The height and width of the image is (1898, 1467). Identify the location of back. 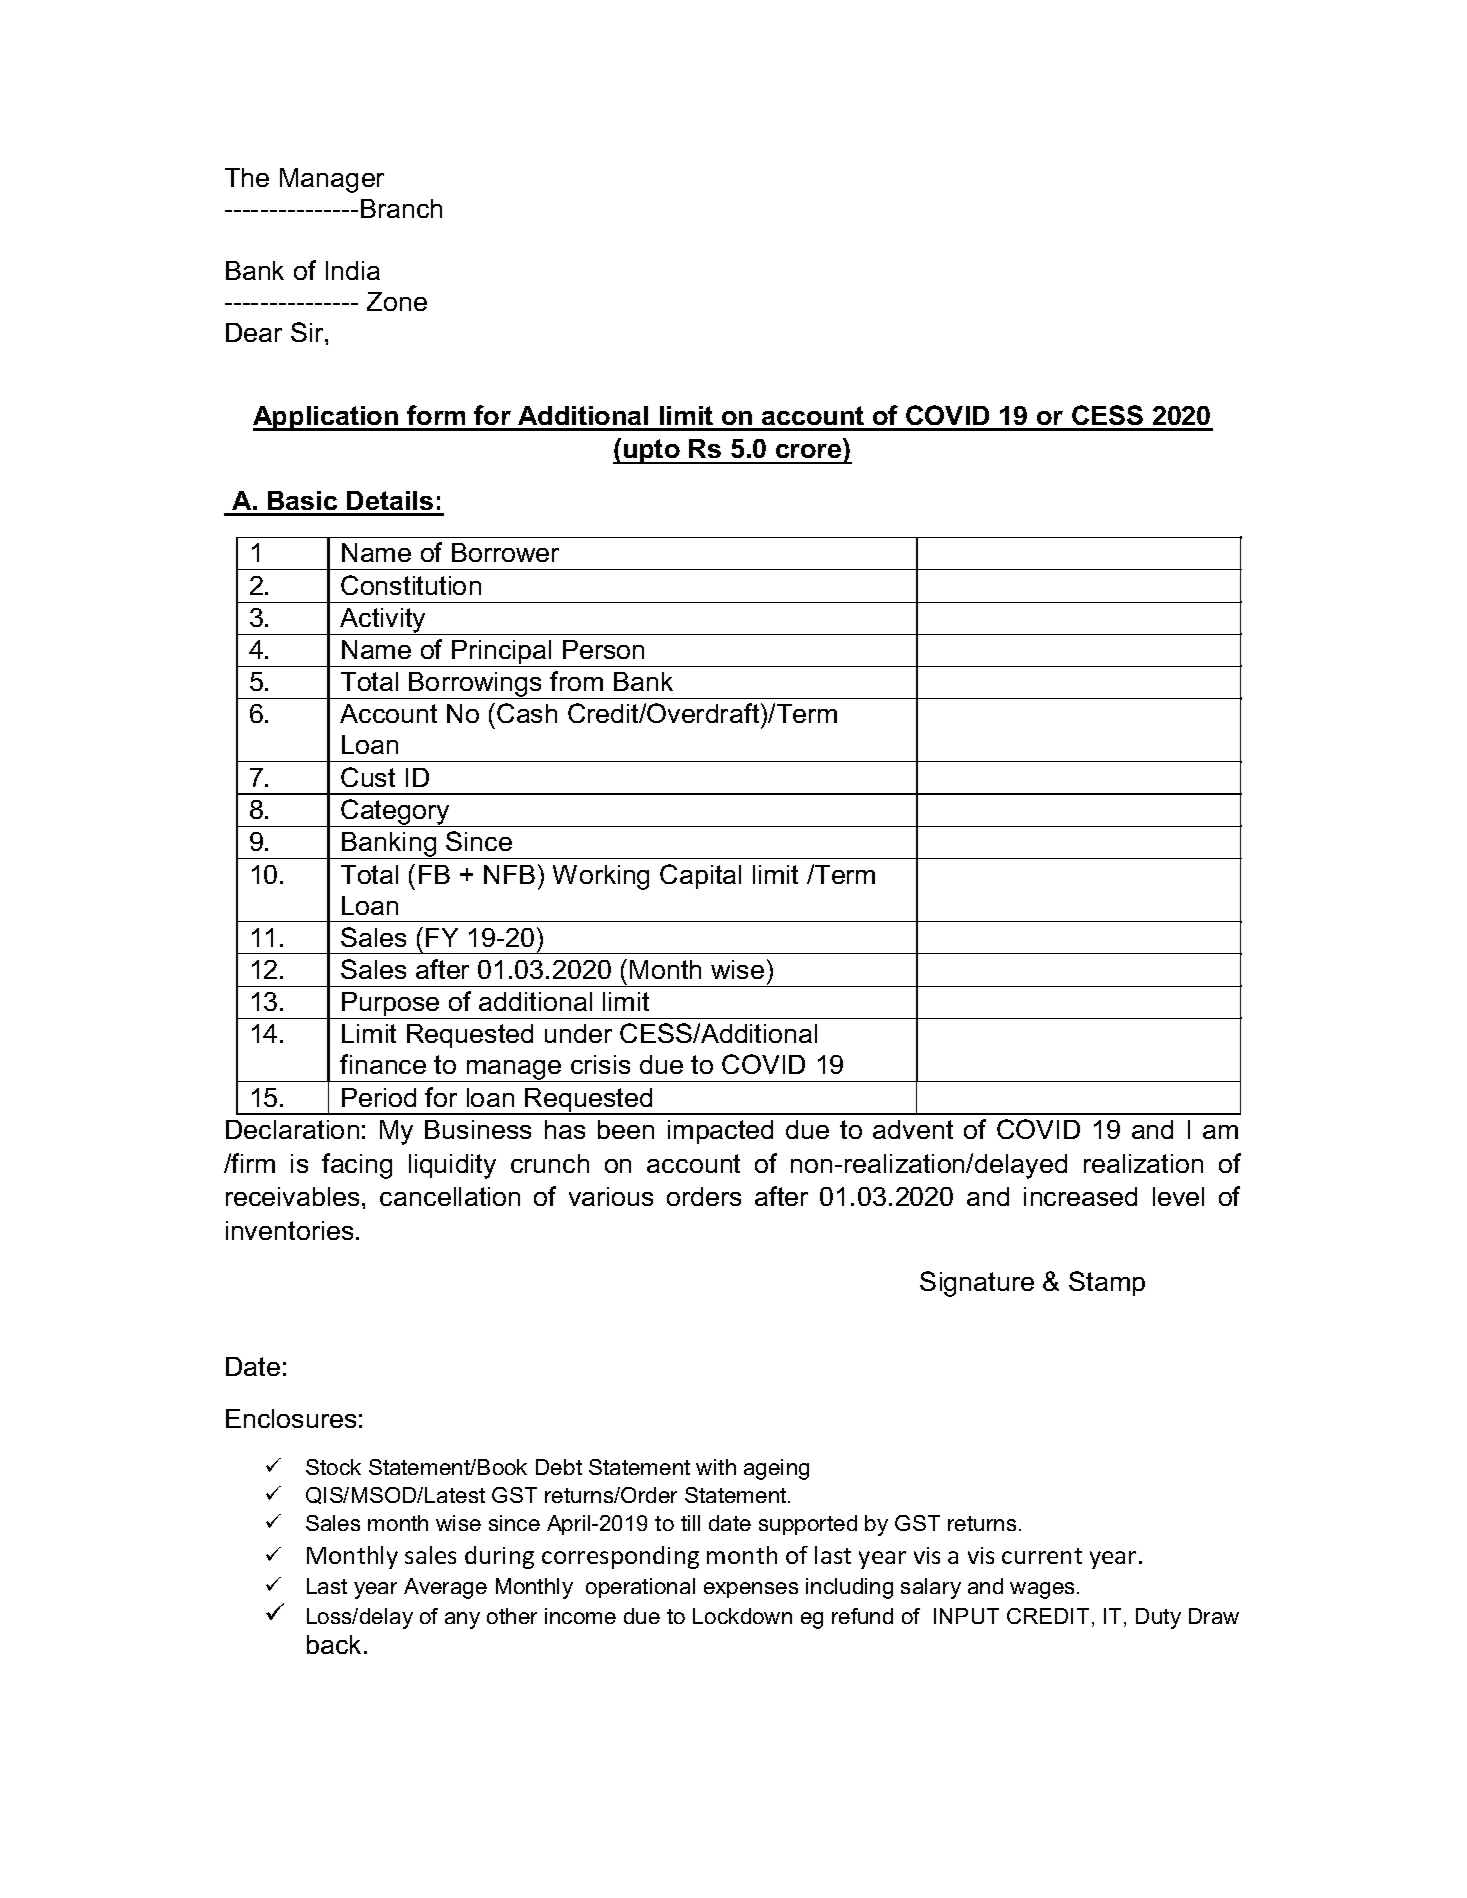
(336, 1644).
